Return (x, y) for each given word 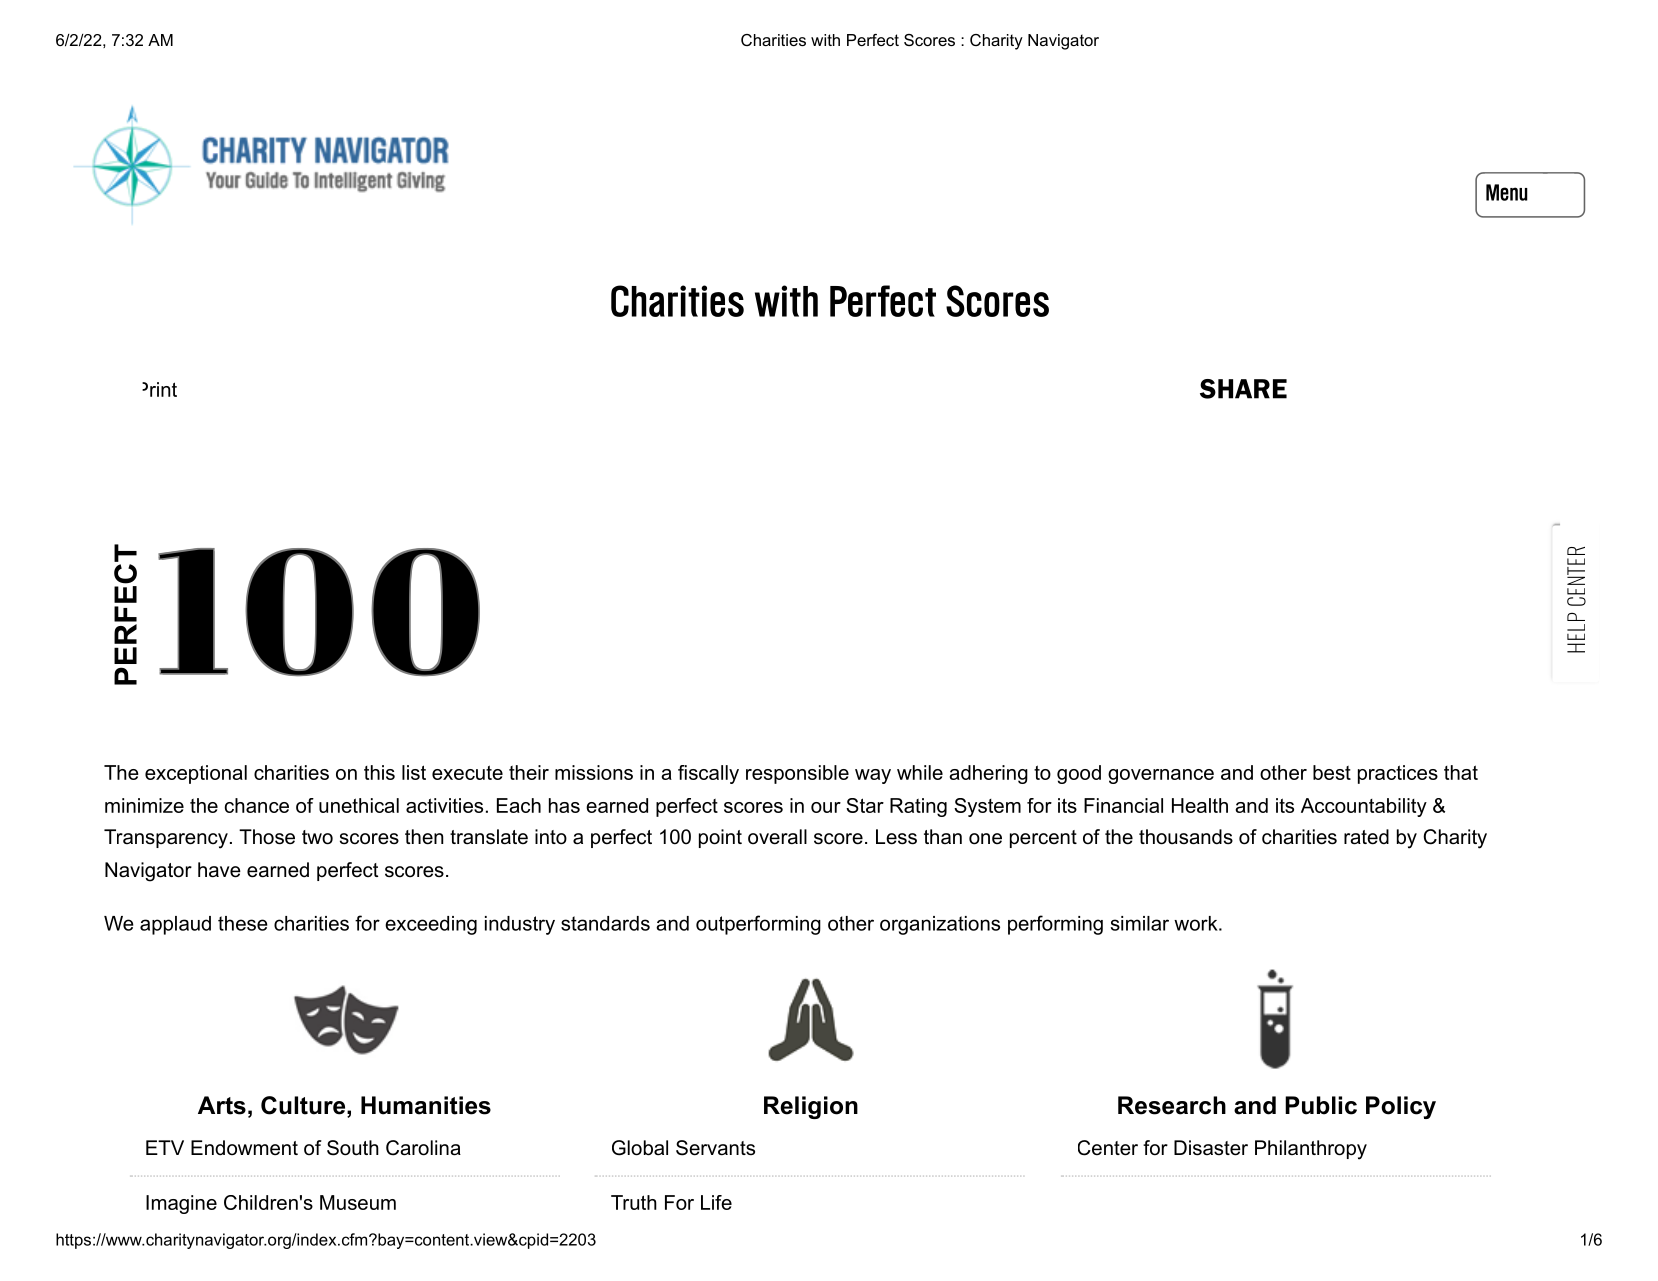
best (1332, 772)
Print (159, 389)
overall (777, 837)
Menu (1507, 192)
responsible (797, 774)
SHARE (1243, 389)
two (317, 837)
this (379, 772)
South (353, 1148)
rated (1366, 837)
